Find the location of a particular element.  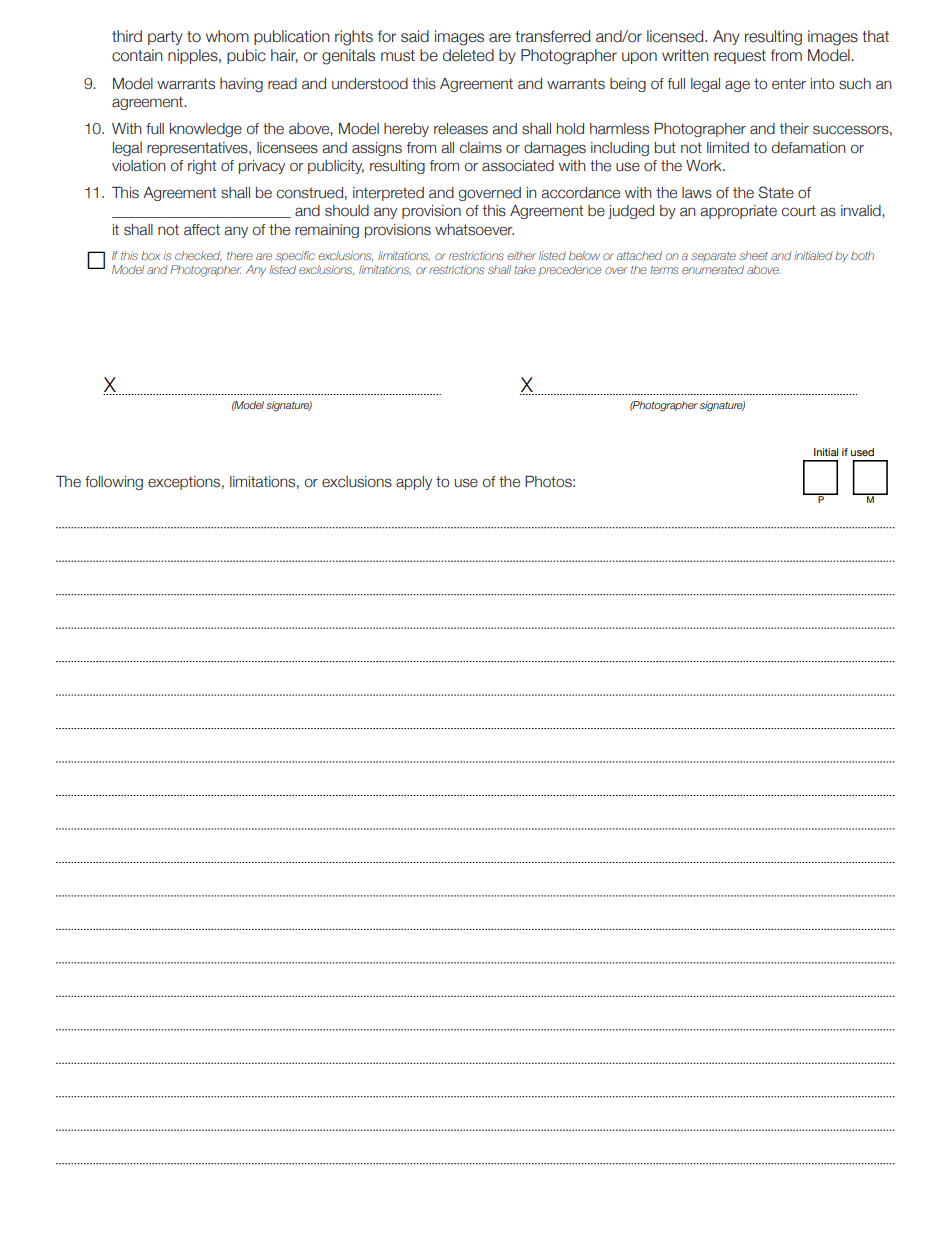

request is located at coordinates (740, 57).
